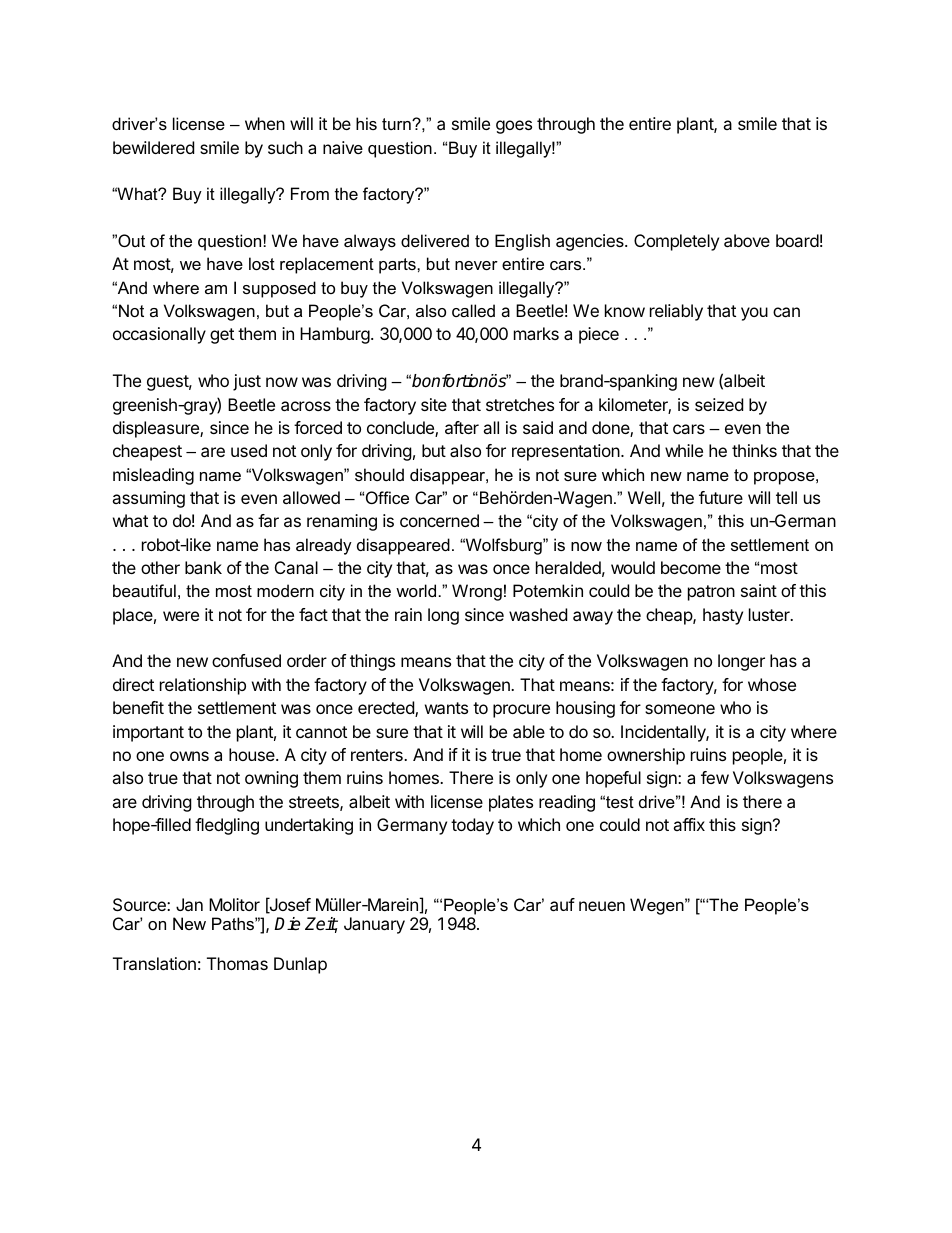 The height and width of the screenshot is (1233, 952). What do you see at coordinates (772, 684) in the screenshot?
I see `whose` at bounding box center [772, 684].
